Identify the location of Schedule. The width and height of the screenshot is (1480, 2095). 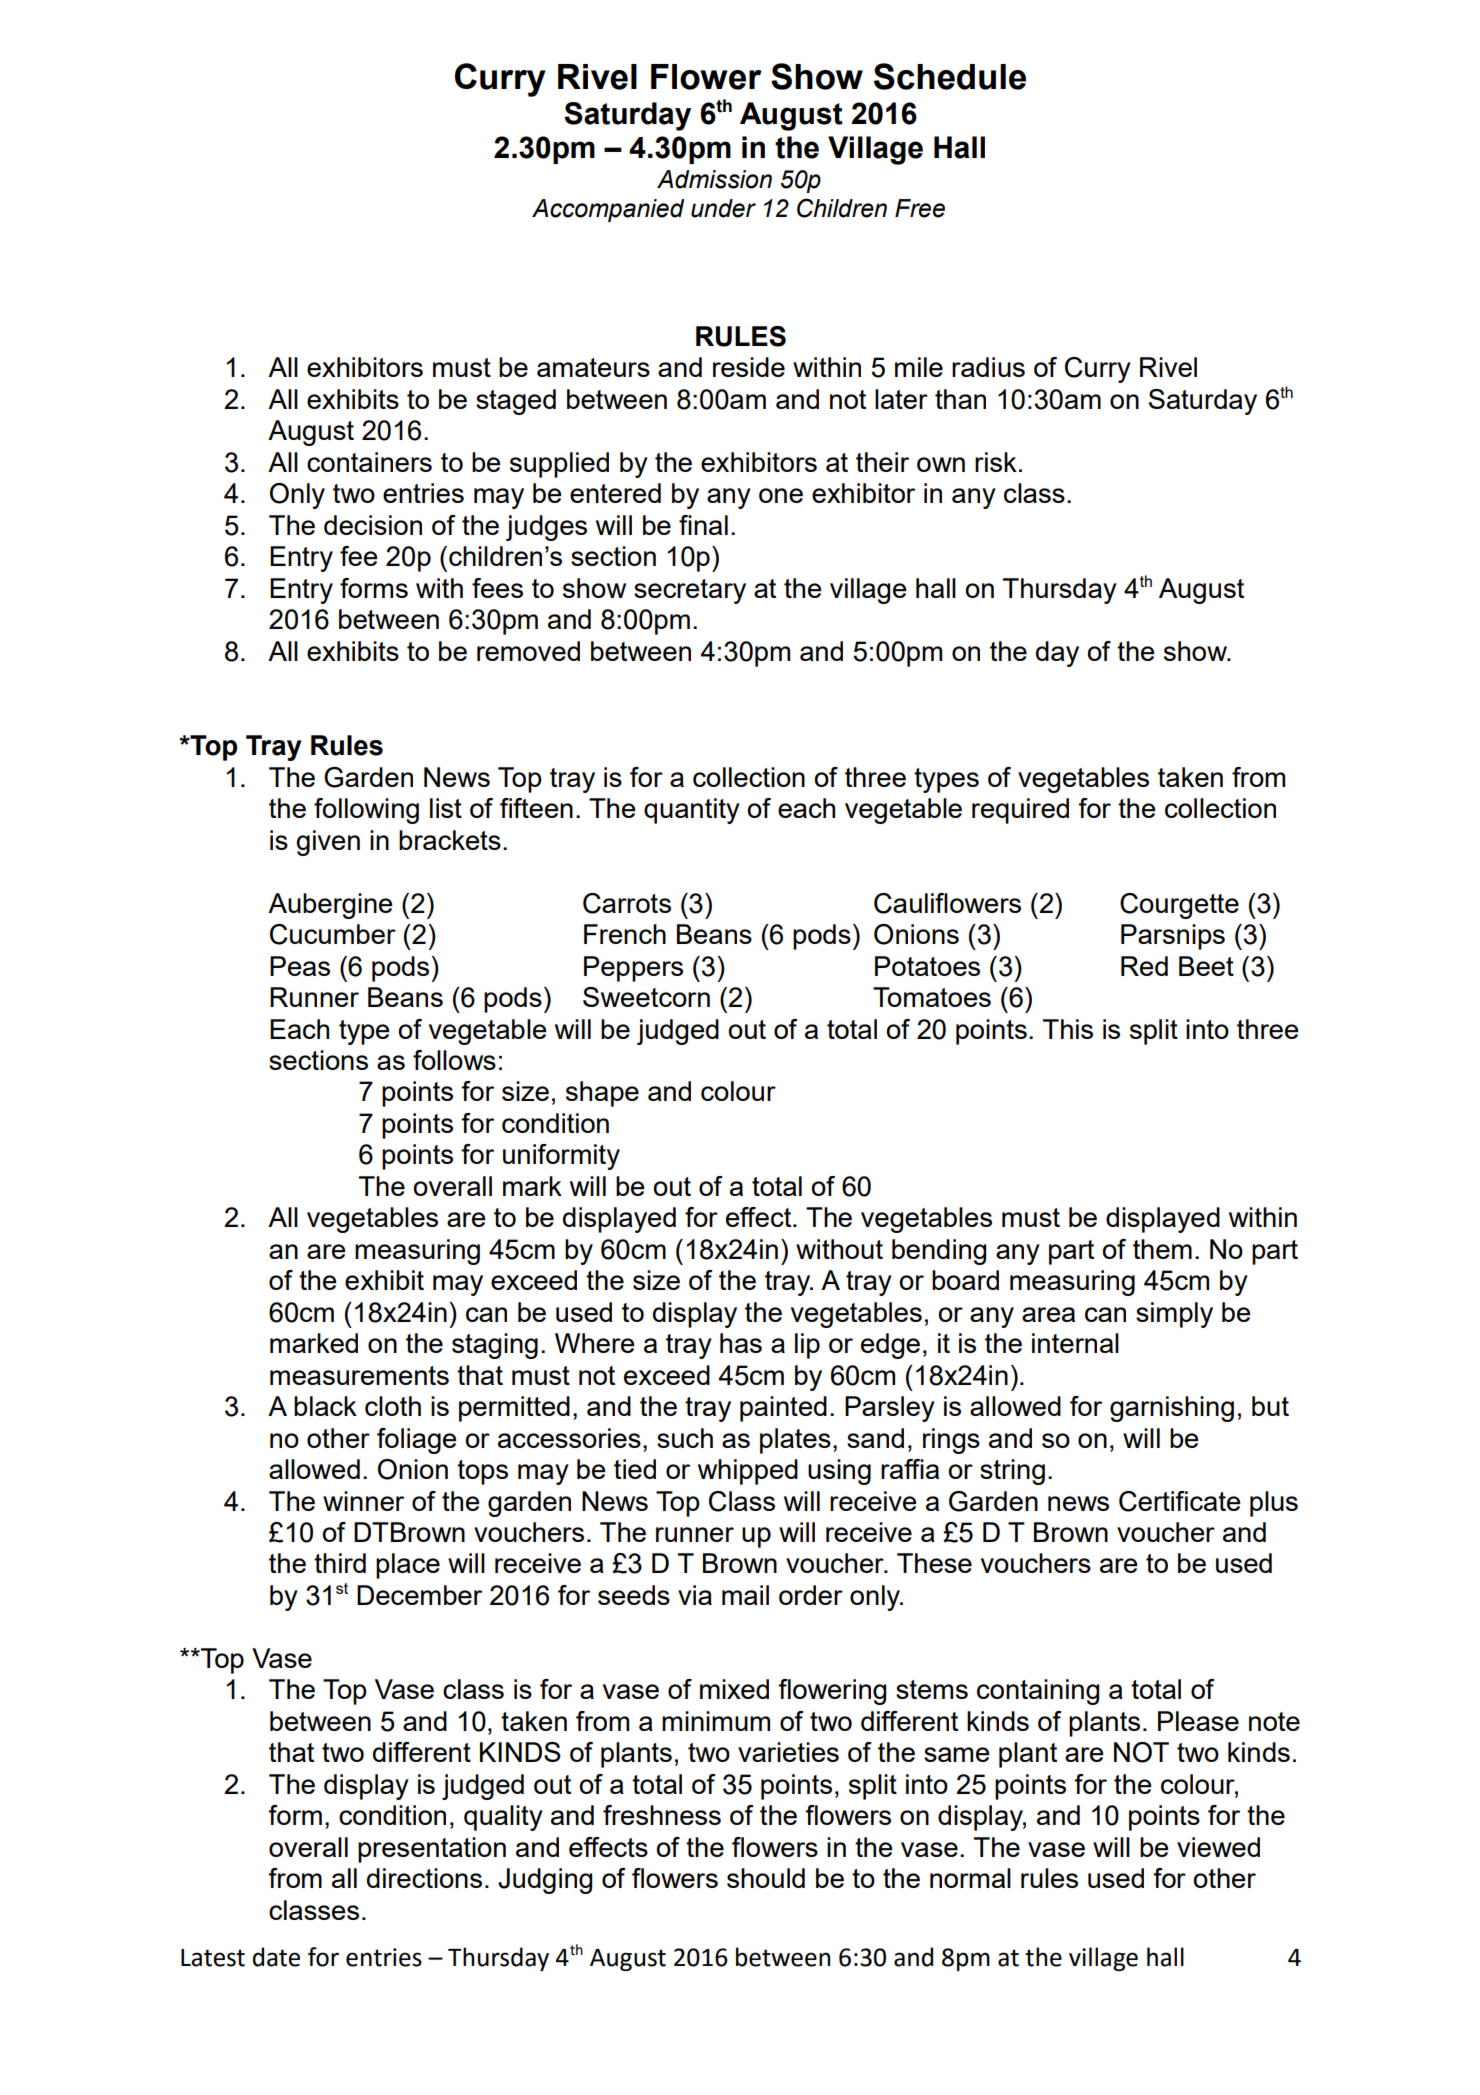
(950, 76).
